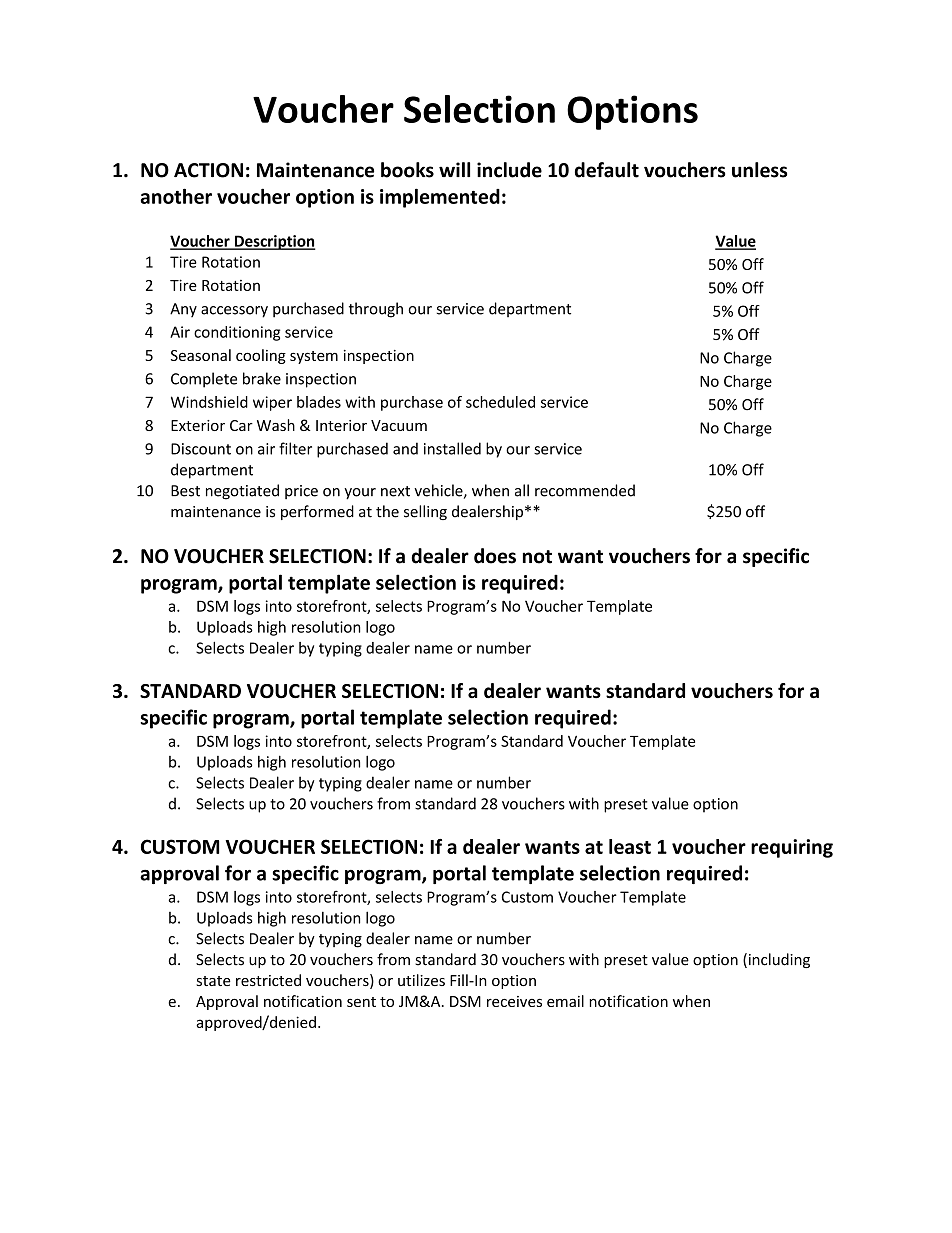  Describe the element at coordinates (585, 490) in the page. I see `recommended` at that location.
